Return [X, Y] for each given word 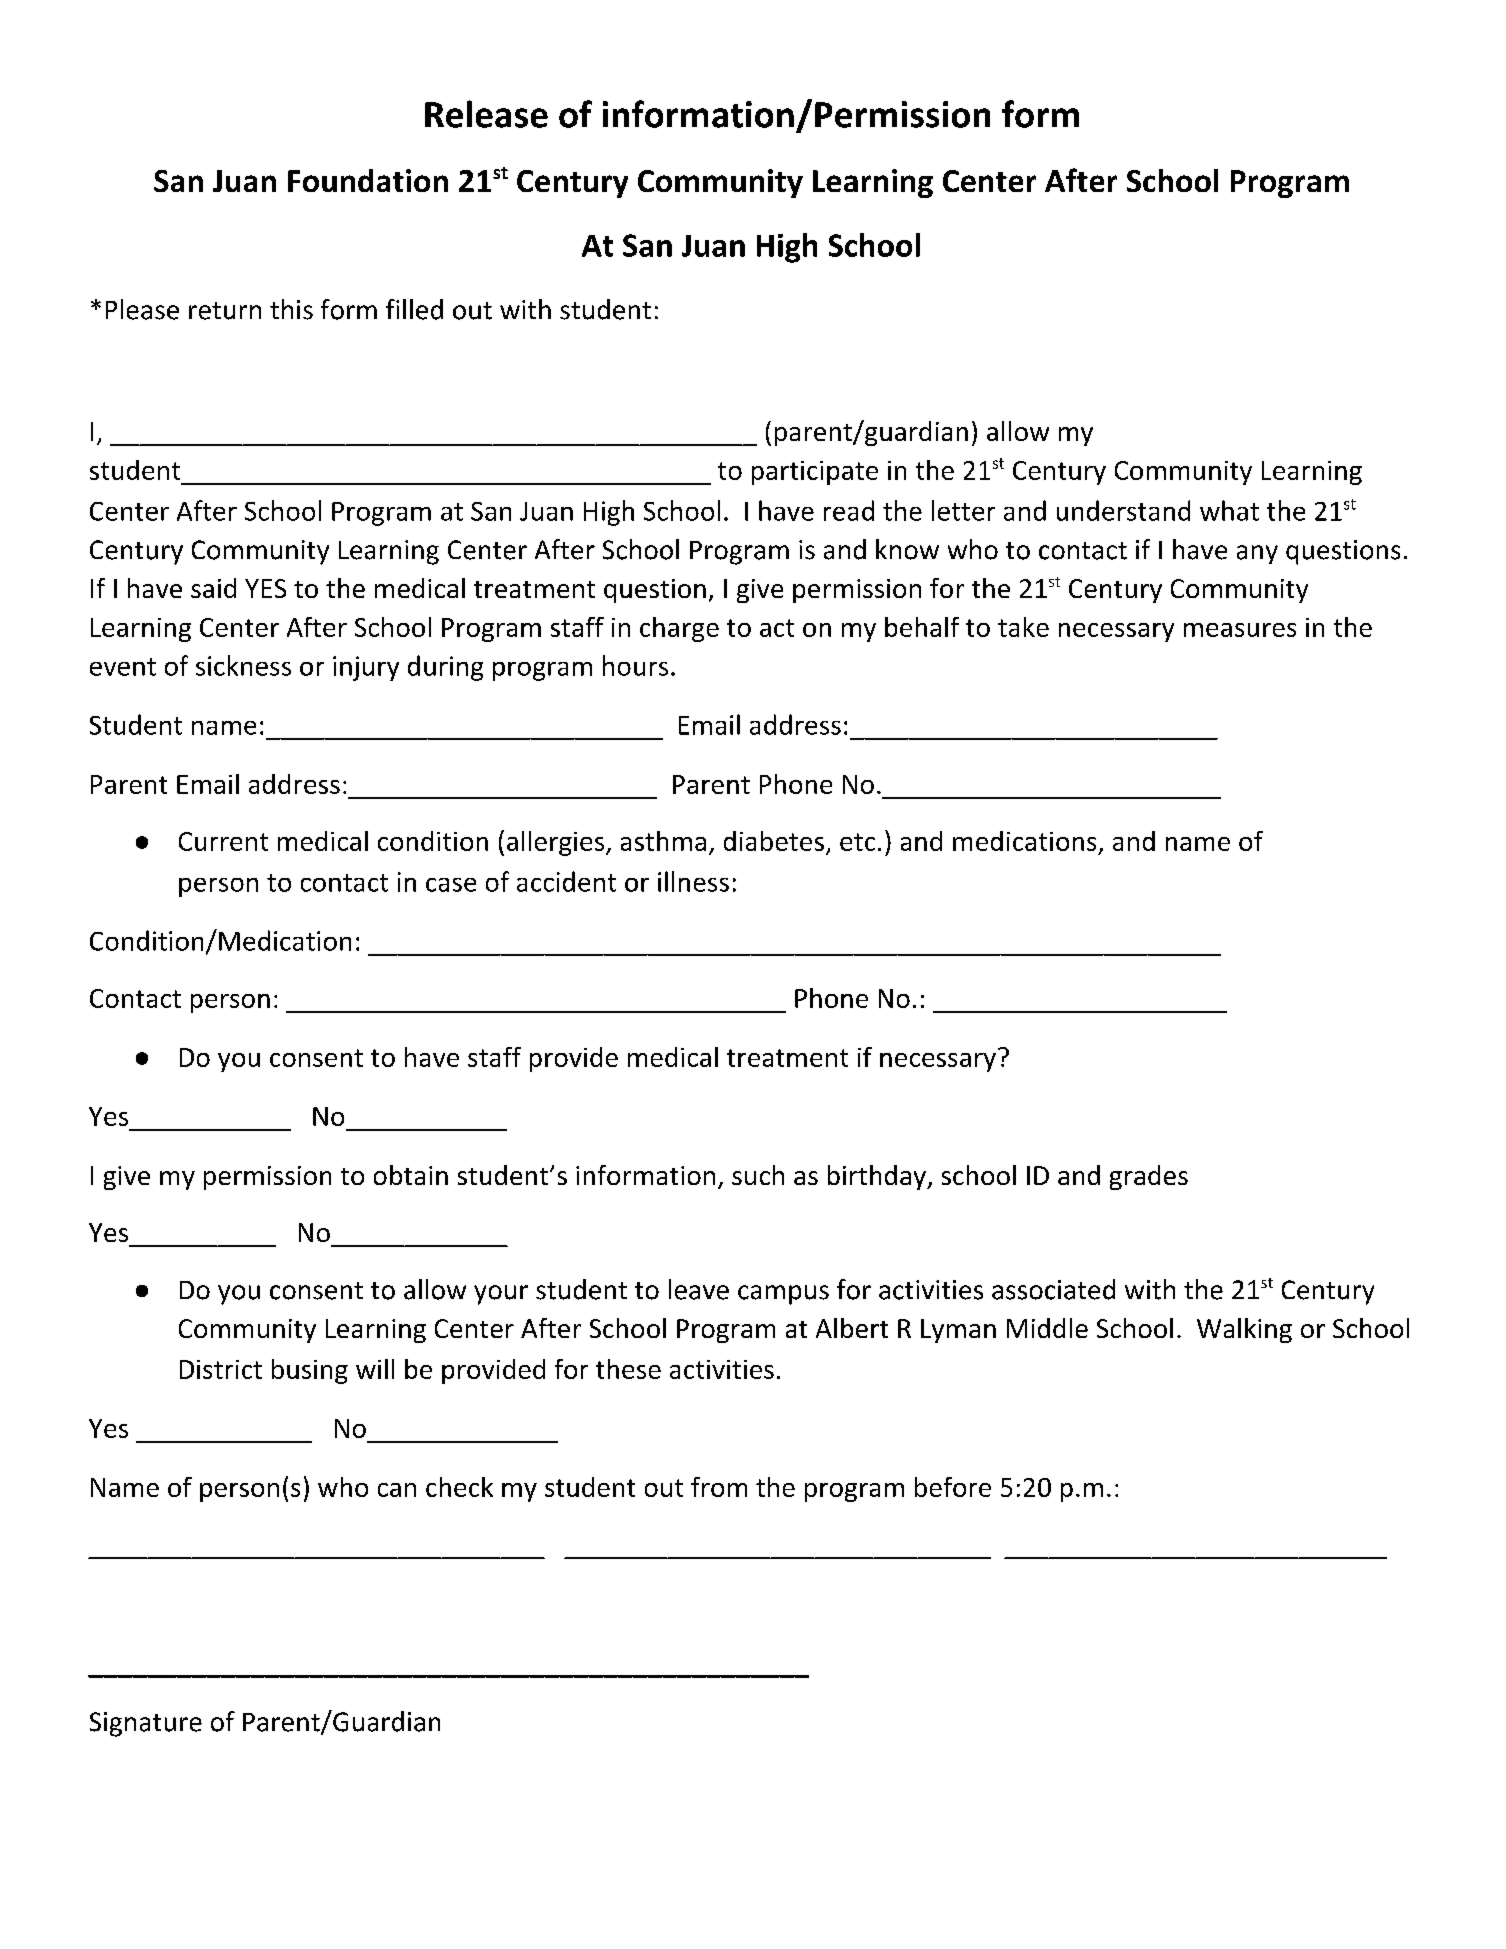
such [758, 1175]
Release [486, 114]
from [719, 1487]
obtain [411, 1175]
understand [1123, 510]
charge [679, 629]
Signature [146, 1724]
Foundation [368, 180]
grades [1149, 1177]
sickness [243, 665]
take [1023, 627]
